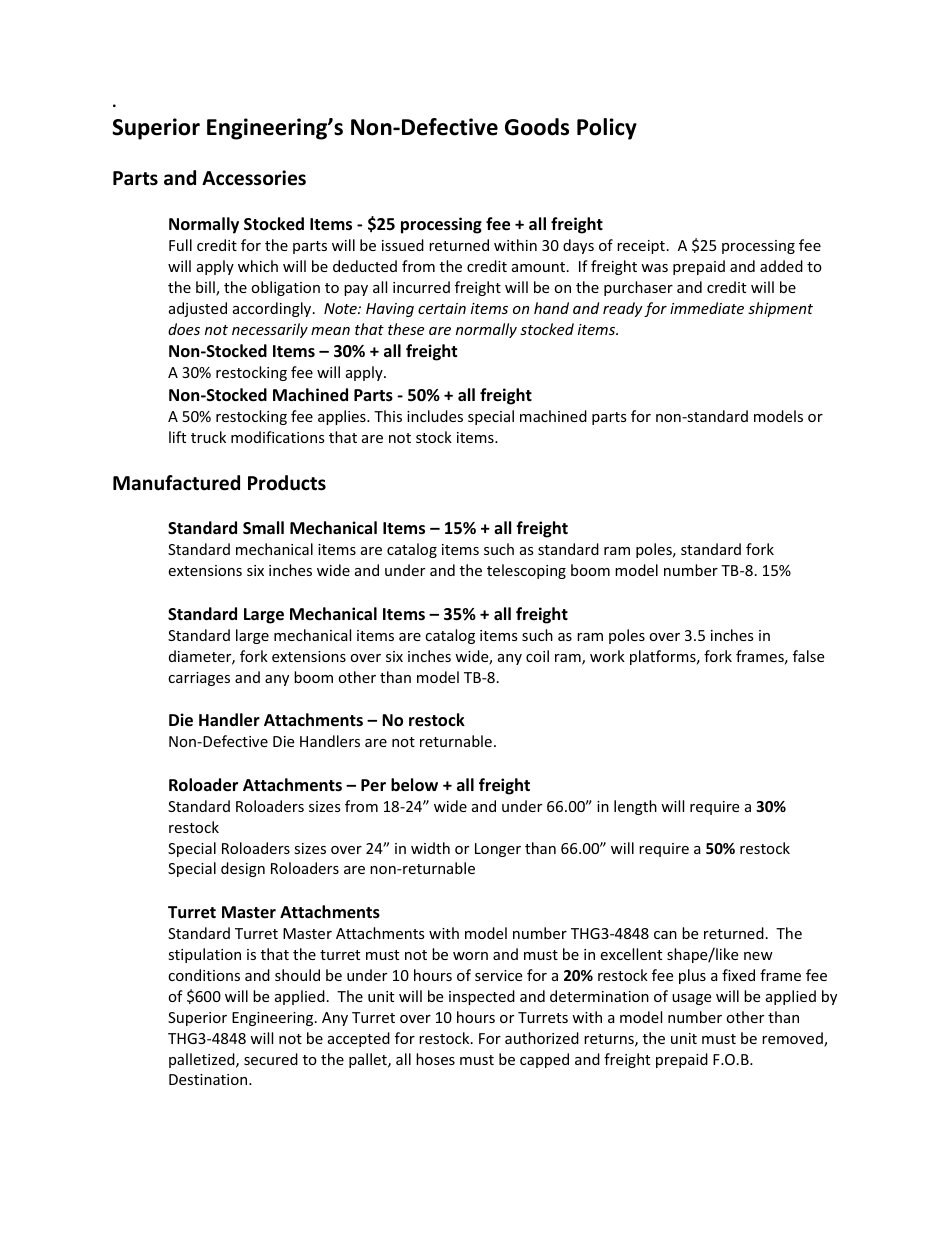 Image resolution: width=952 pixels, height=1233 pixels. What do you see at coordinates (707, 308) in the screenshot?
I see `immediate` at bounding box center [707, 308].
